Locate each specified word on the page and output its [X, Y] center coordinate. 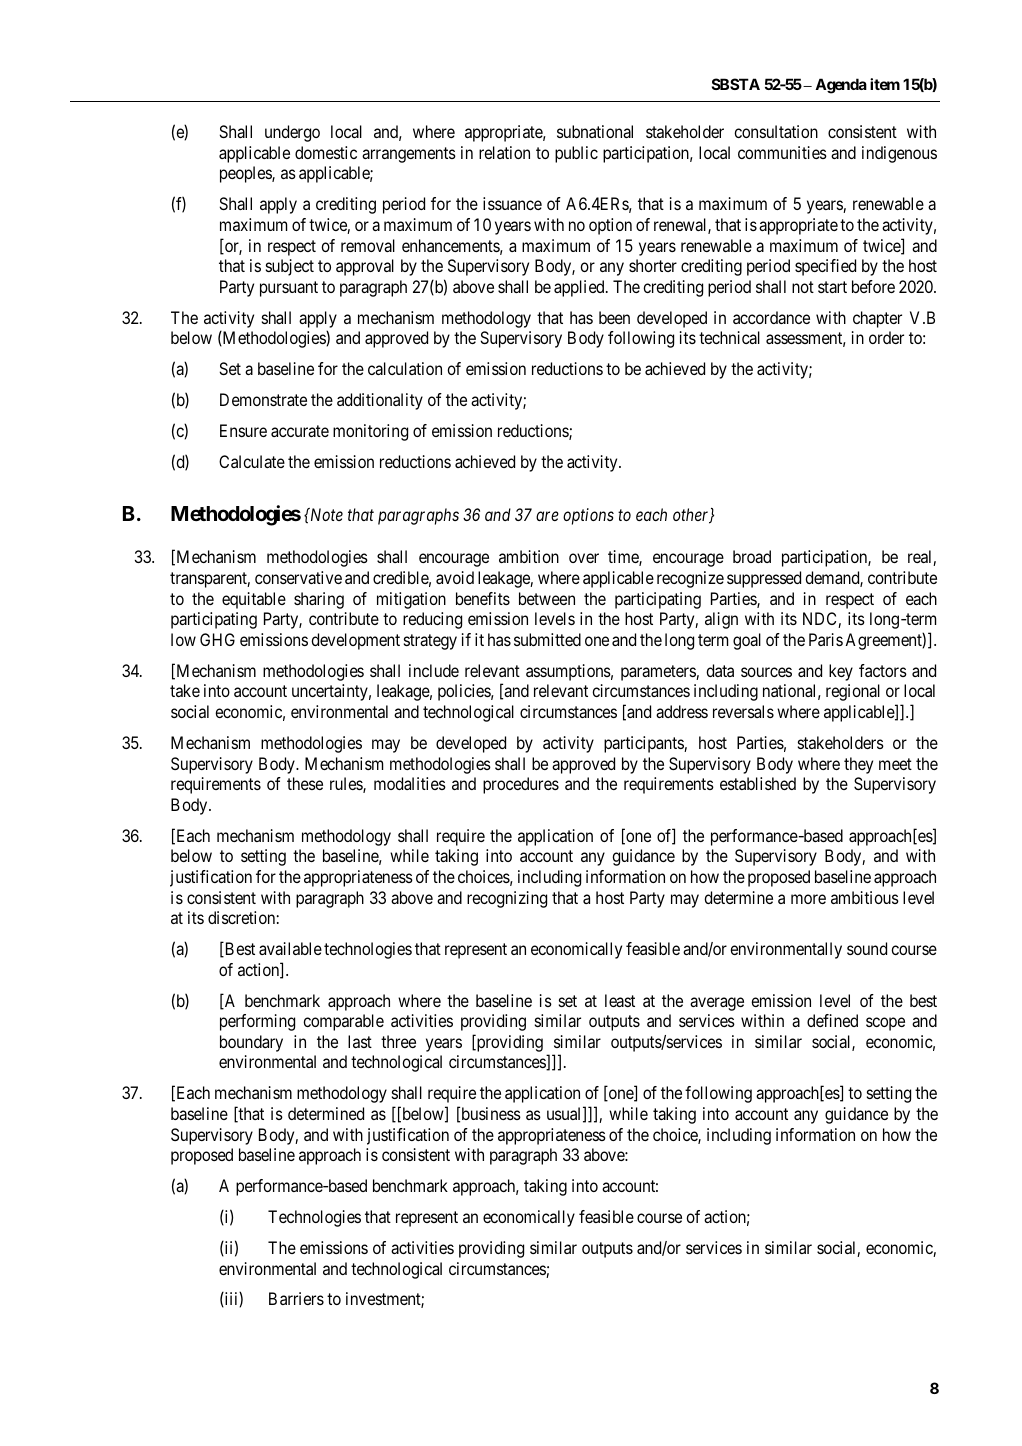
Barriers [296, 1298]
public [576, 154]
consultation [776, 131]
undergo [292, 133]
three [398, 1041]
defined [832, 1020]
